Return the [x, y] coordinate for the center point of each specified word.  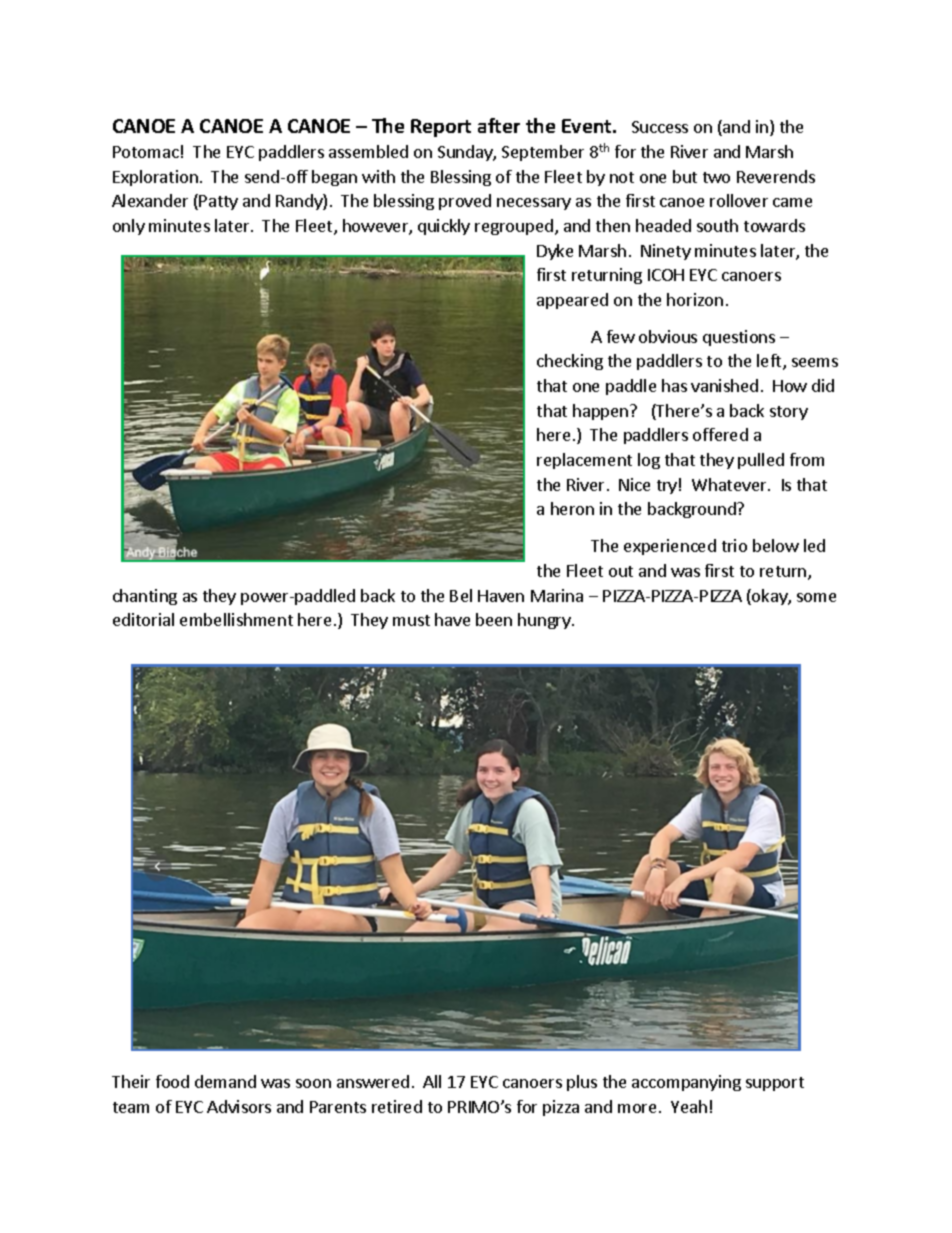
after [499, 125]
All [432, 1081]
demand [225, 1081]
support [775, 1084]
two [716, 177]
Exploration [155, 178]
